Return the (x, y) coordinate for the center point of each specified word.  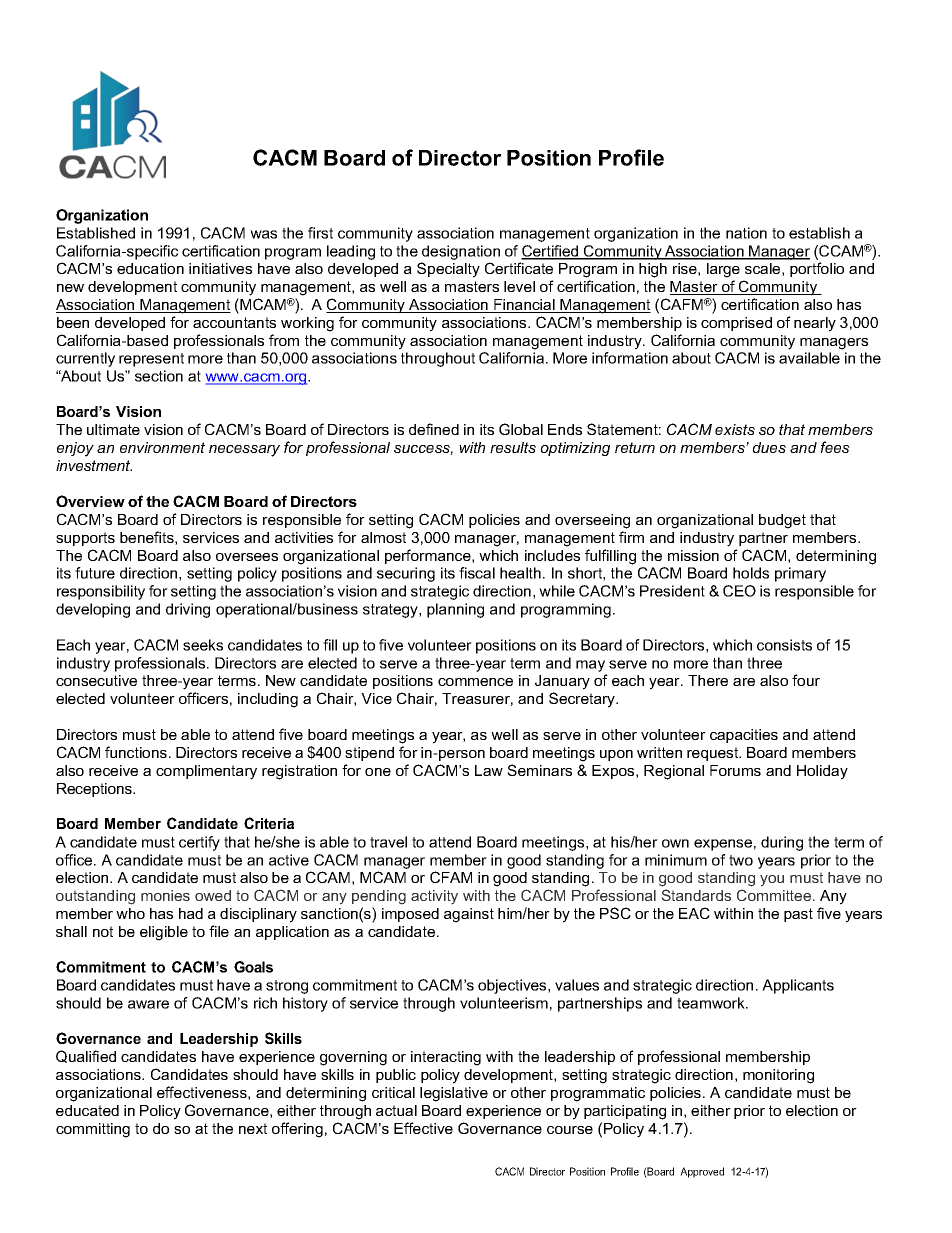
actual (396, 1110)
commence (475, 682)
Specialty (448, 270)
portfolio (817, 269)
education (150, 268)
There (708, 680)
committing (93, 1130)
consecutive (96, 680)
